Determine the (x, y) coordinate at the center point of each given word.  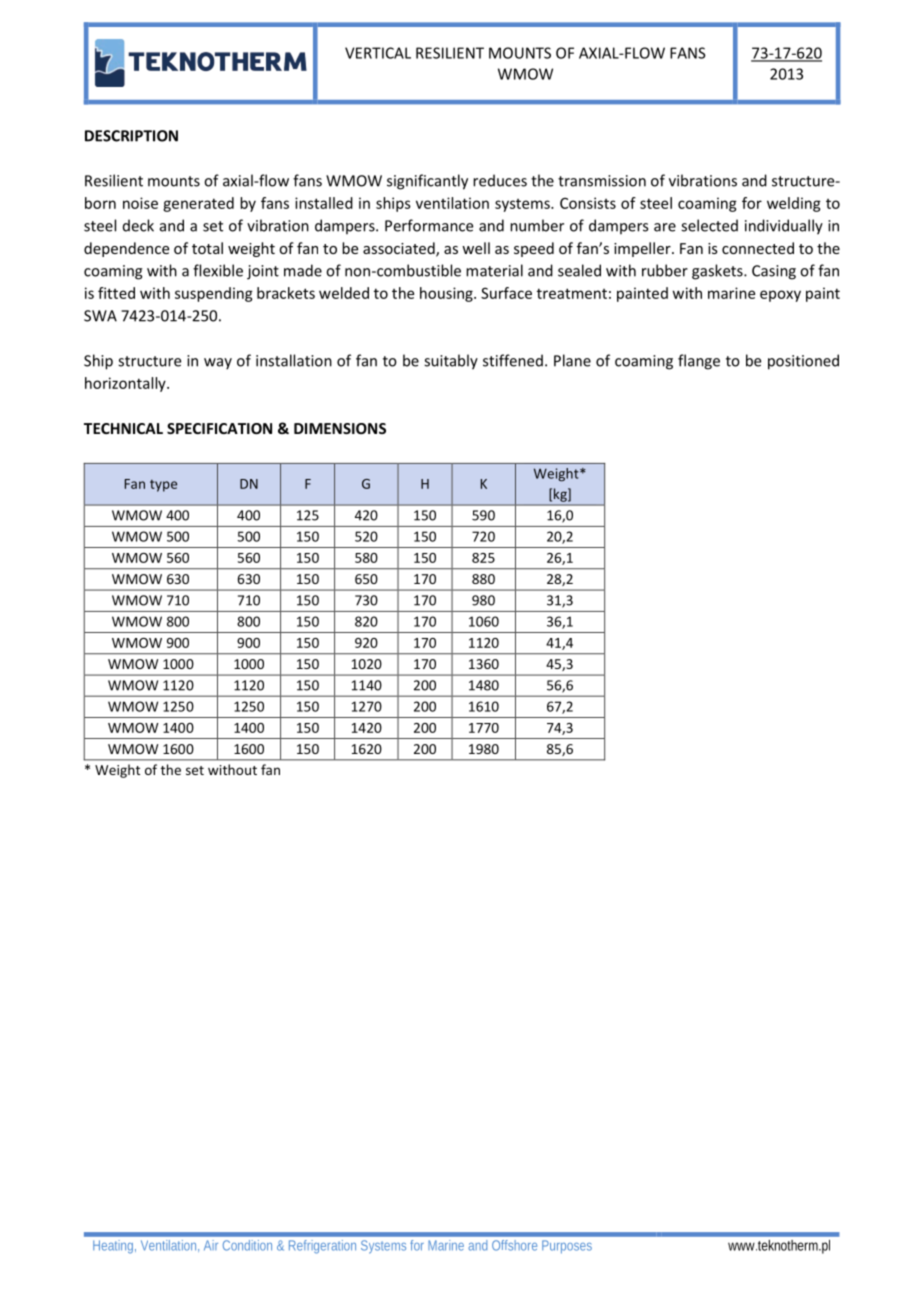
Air (211, 1245)
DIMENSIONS (340, 428)
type (163, 486)
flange (699, 362)
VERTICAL (378, 53)
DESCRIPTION (131, 136)
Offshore (514, 1245)
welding (794, 204)
